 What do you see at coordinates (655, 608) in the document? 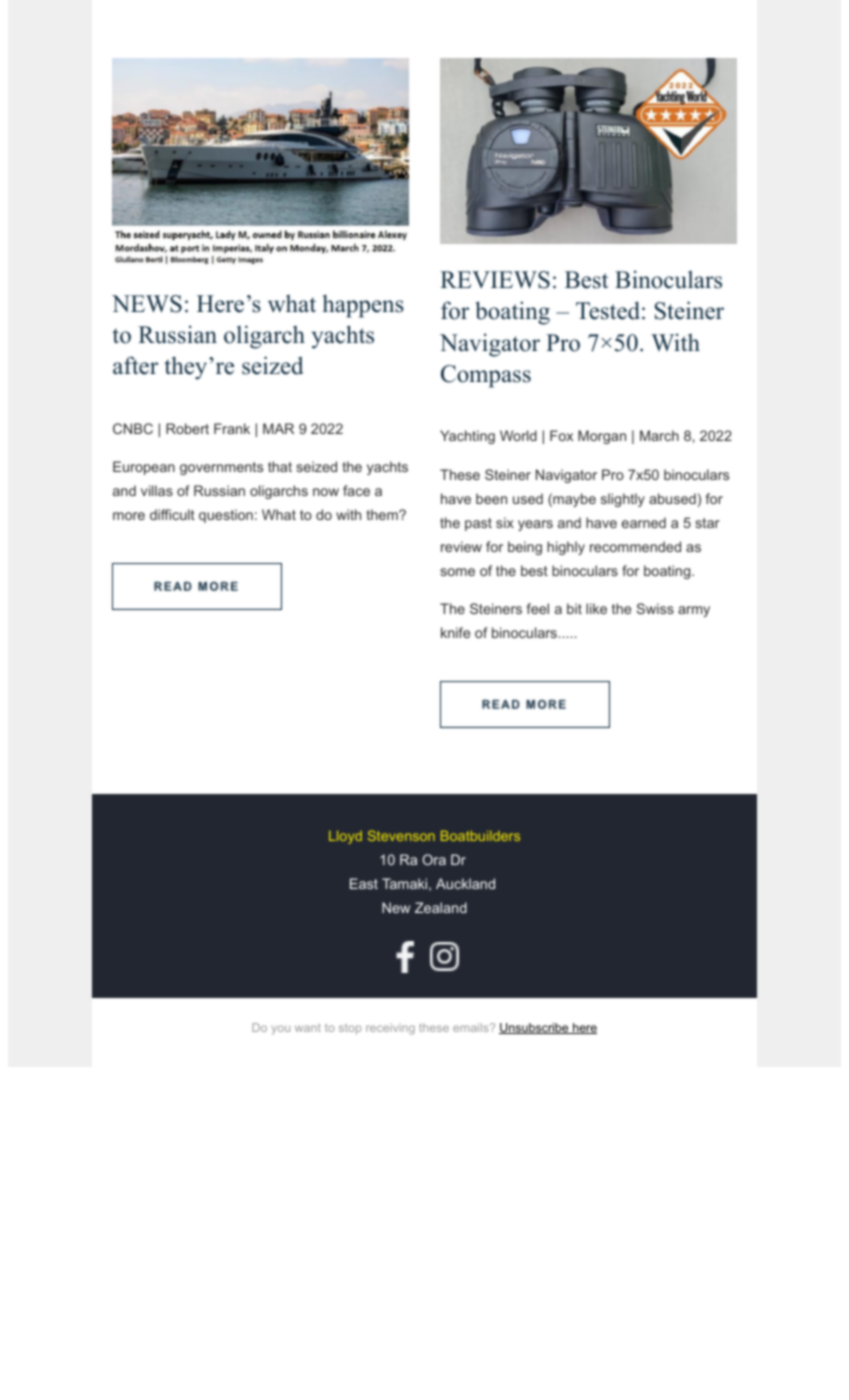
I see `Swiss` at bounding box center [655, 608].
